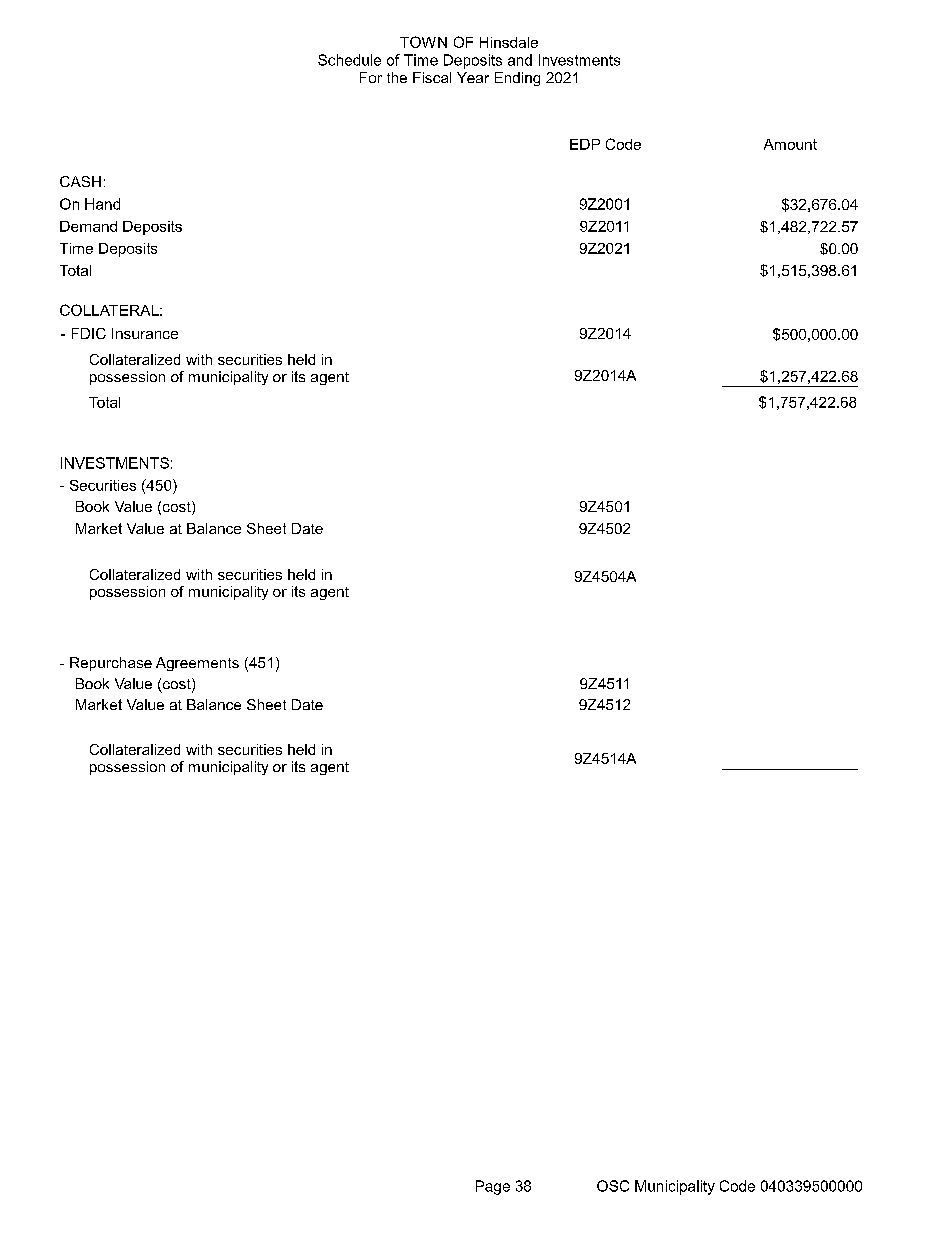 The image size is (952, 1233). I want to click on Repurchase, so click(111, 664).
